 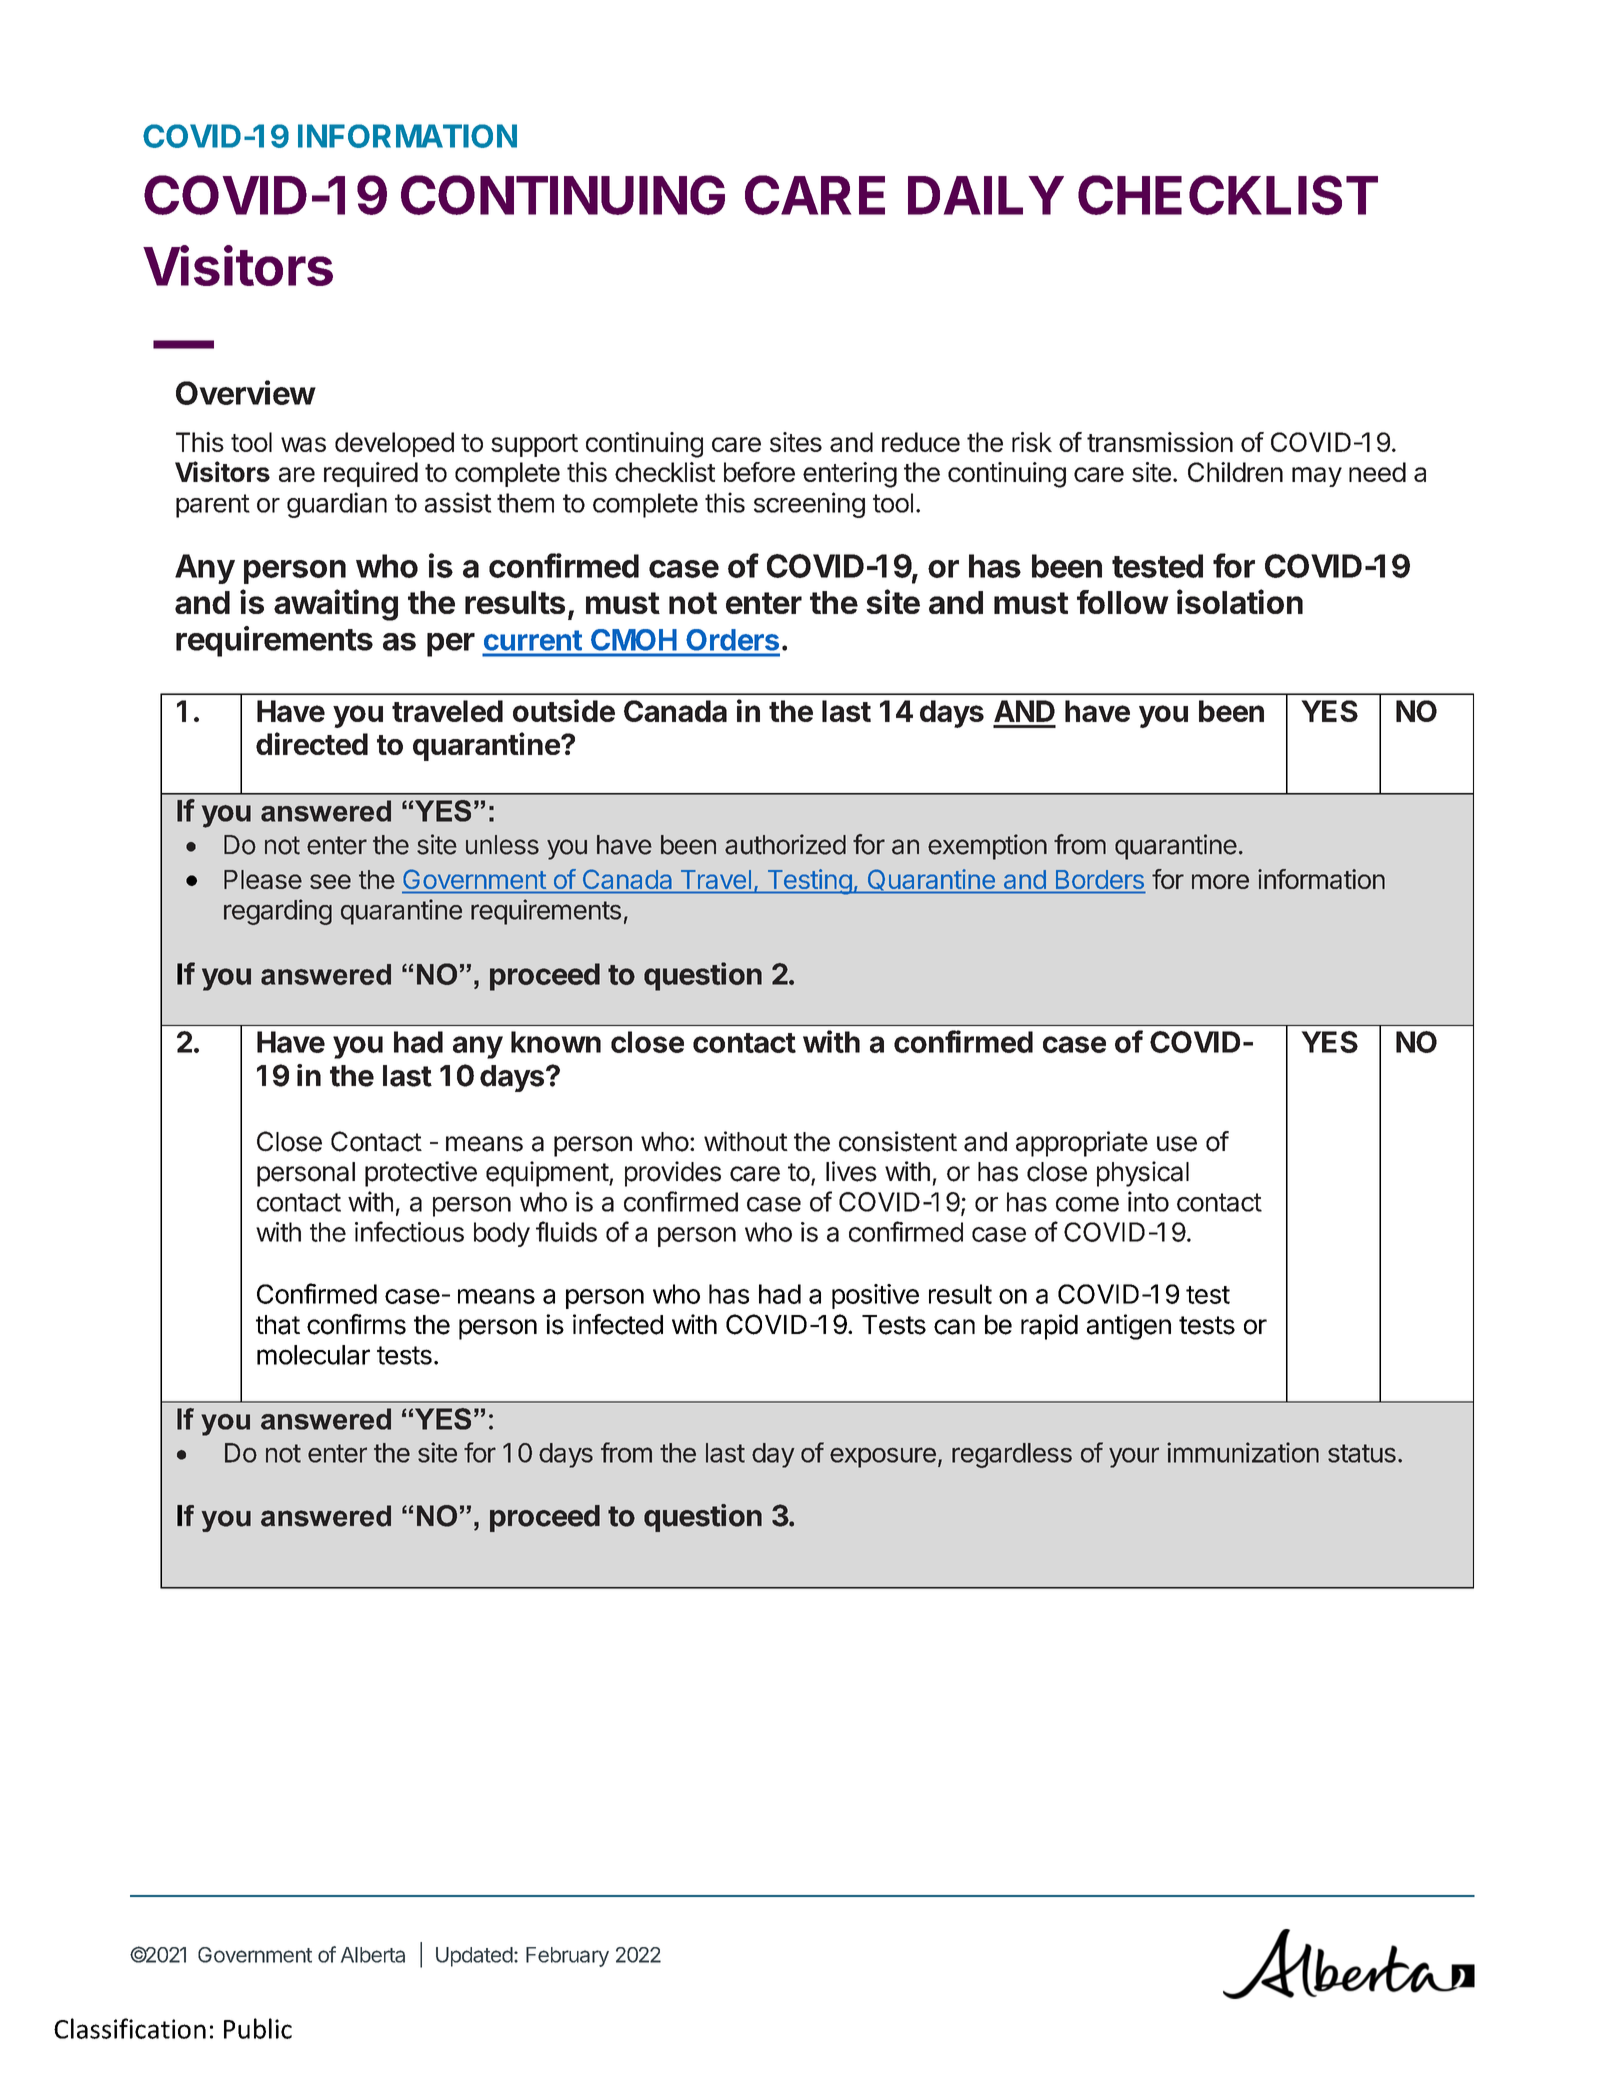 What do you see at coordinates (986, 195) in the image?
I see `DAILY` at bounding box center [986, 195].
